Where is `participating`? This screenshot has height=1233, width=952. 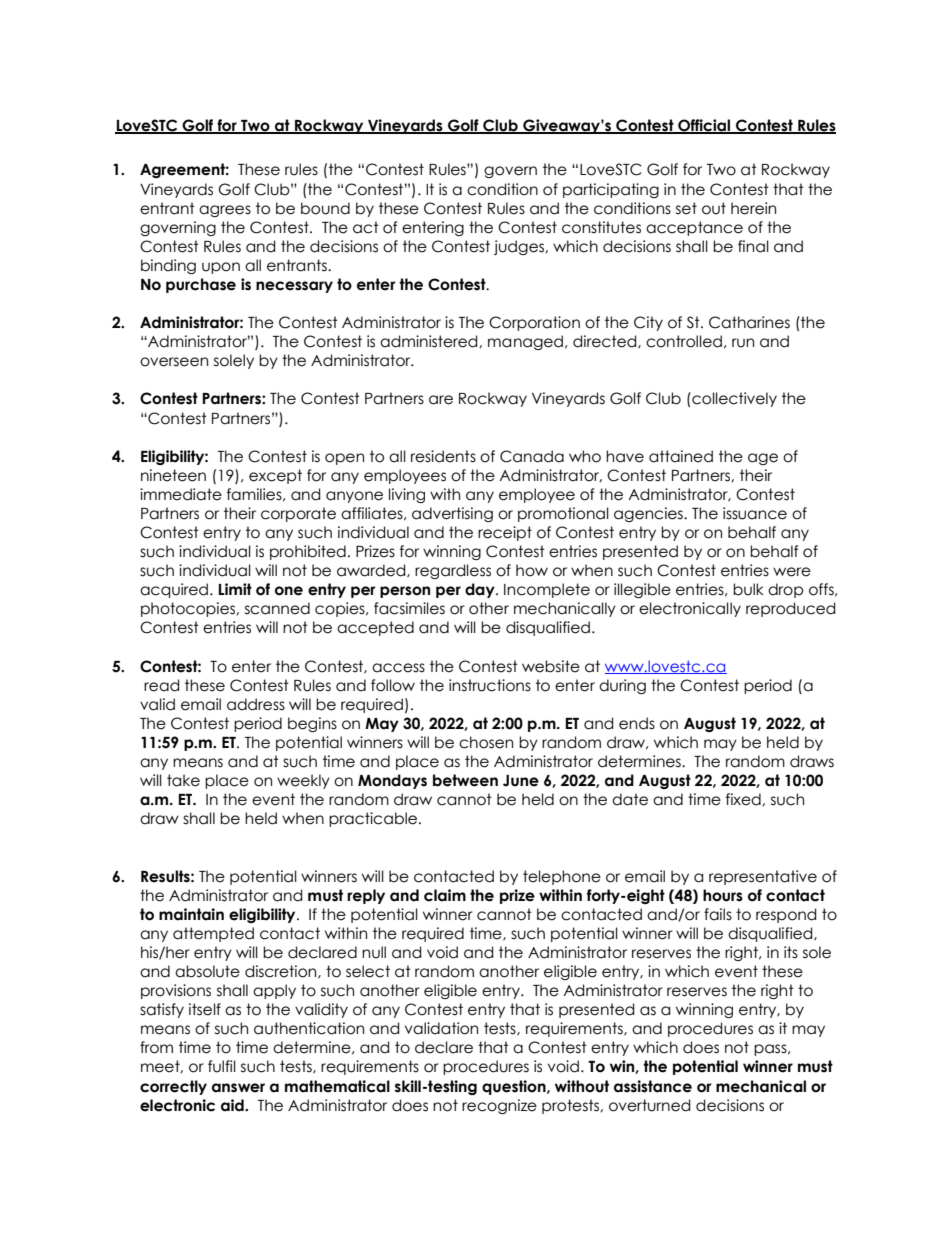
participating is located at coordinates (611, 190).
